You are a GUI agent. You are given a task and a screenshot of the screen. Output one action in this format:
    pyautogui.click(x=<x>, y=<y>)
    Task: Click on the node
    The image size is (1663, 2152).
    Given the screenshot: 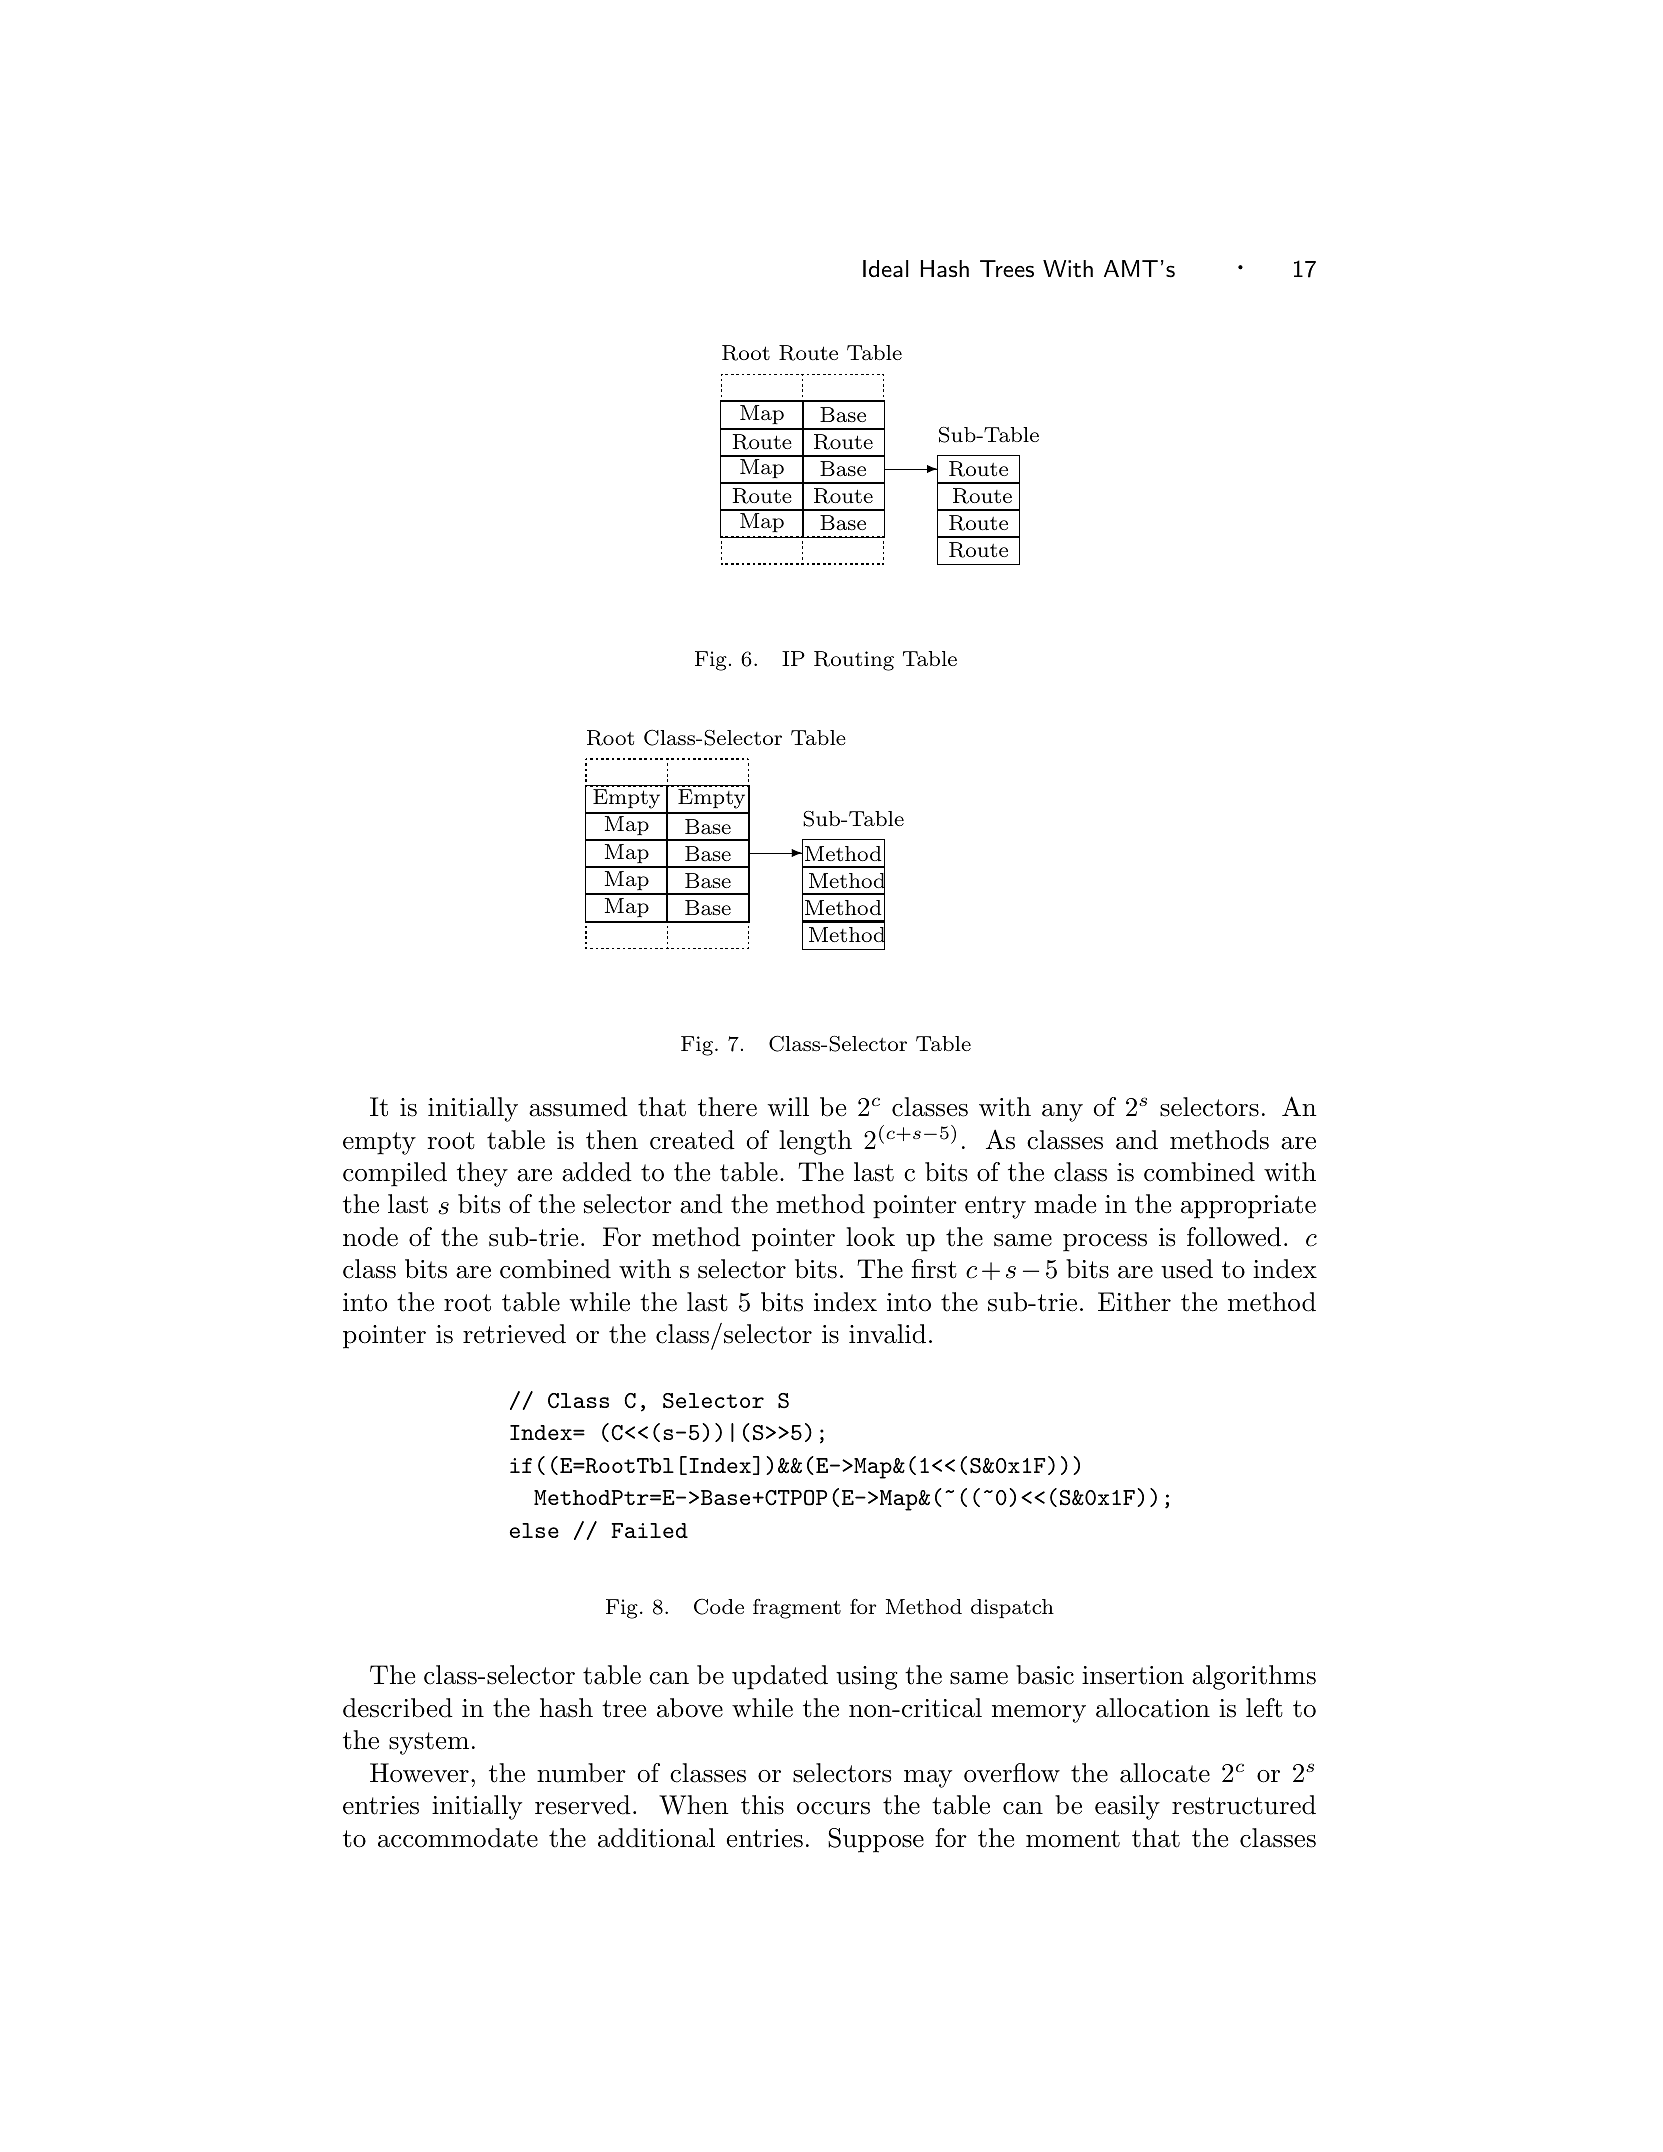 What is the action you would take?
    pyautogui.click(x=370, y=1237)
